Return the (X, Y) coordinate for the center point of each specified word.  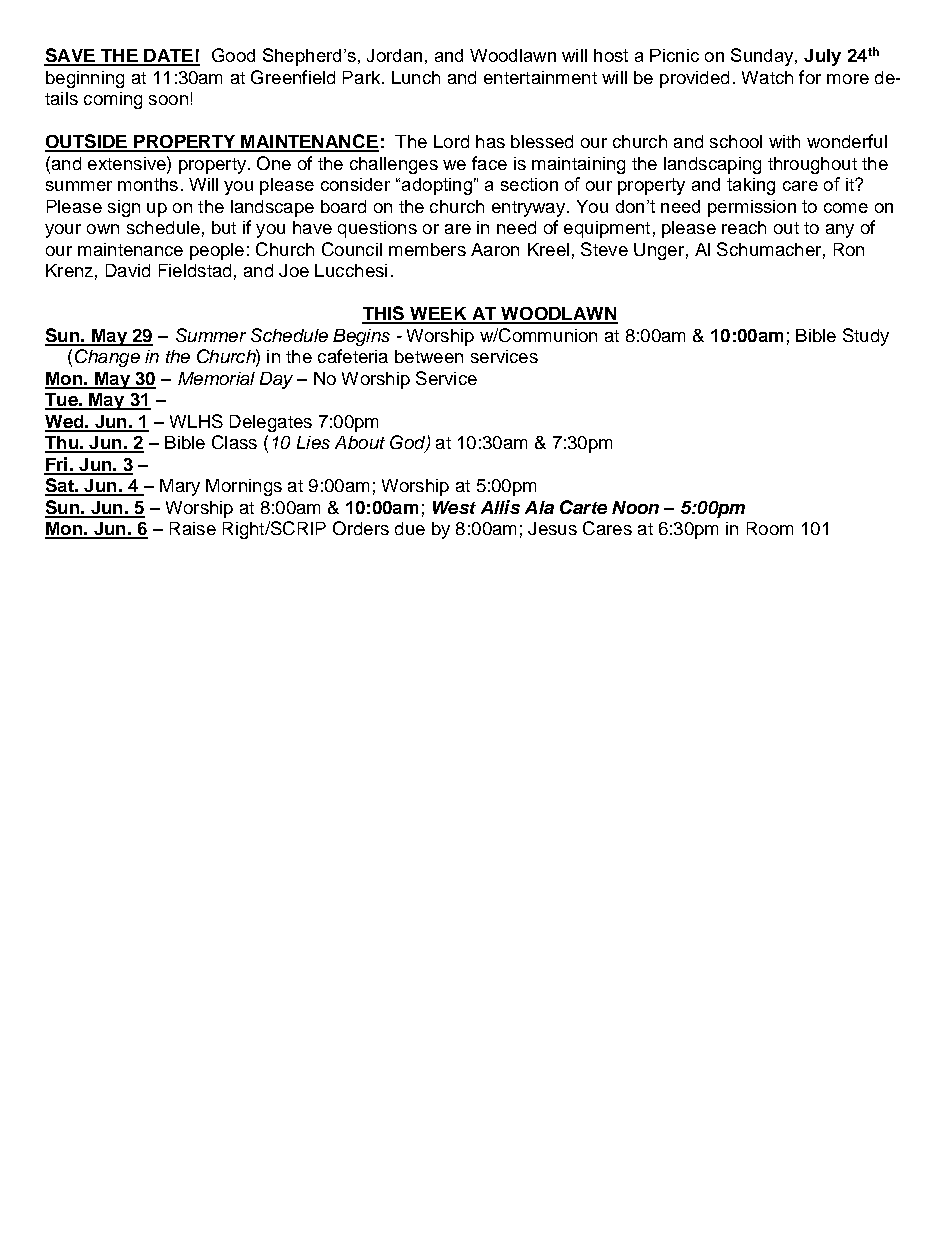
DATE (168, 57)
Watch (767, 77)
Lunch (416, 77)
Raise (193, 528)
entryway (530, 209)
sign (124, 208)
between (429, 356)
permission (752, 208)
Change (107, 358)
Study (866, 337)
